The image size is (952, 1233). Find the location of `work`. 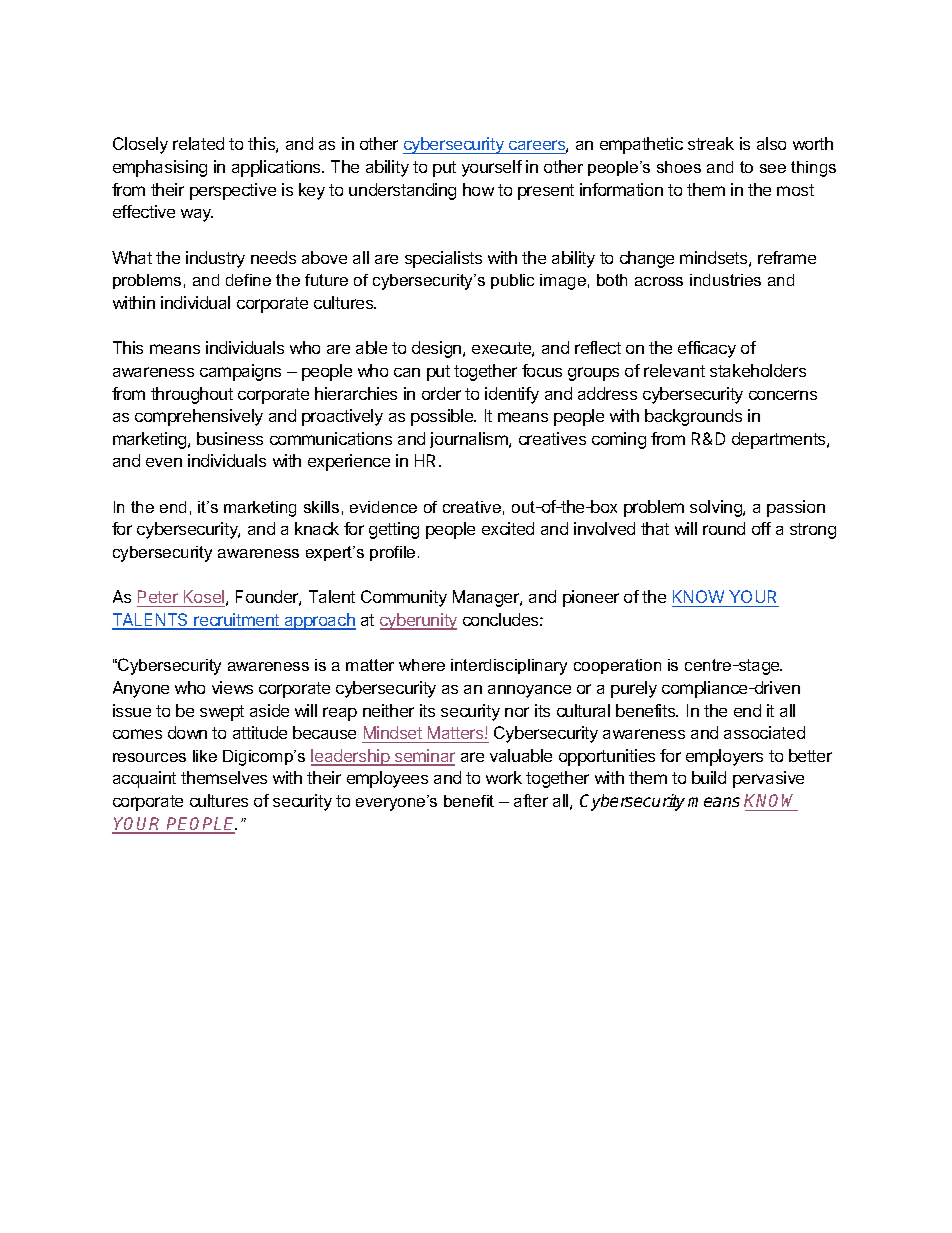

work is located at coordinates (504, 777).
